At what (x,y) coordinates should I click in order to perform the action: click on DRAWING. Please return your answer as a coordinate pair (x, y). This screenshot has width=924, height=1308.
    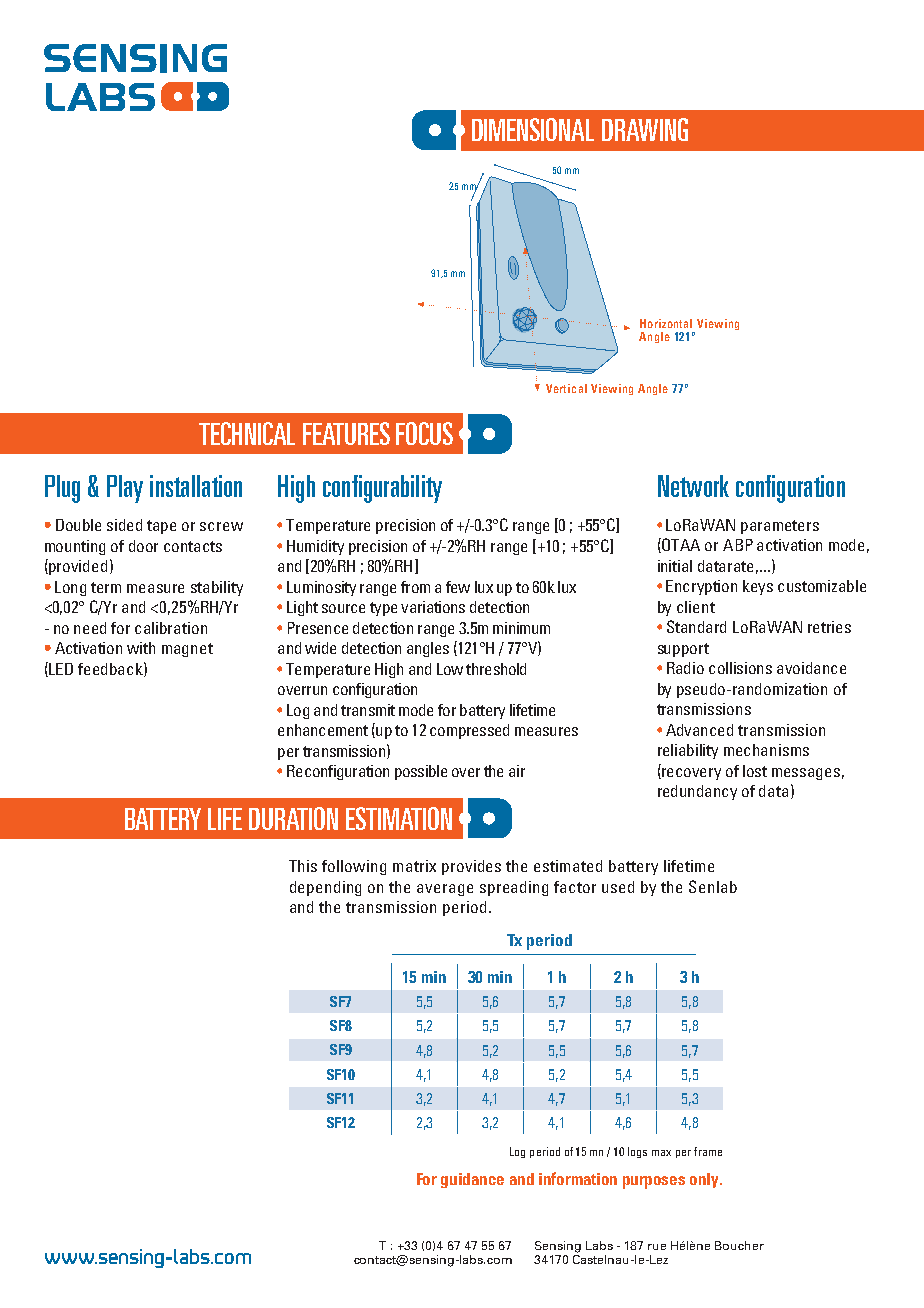
    Looking at the image, I should click on (645, 129).
